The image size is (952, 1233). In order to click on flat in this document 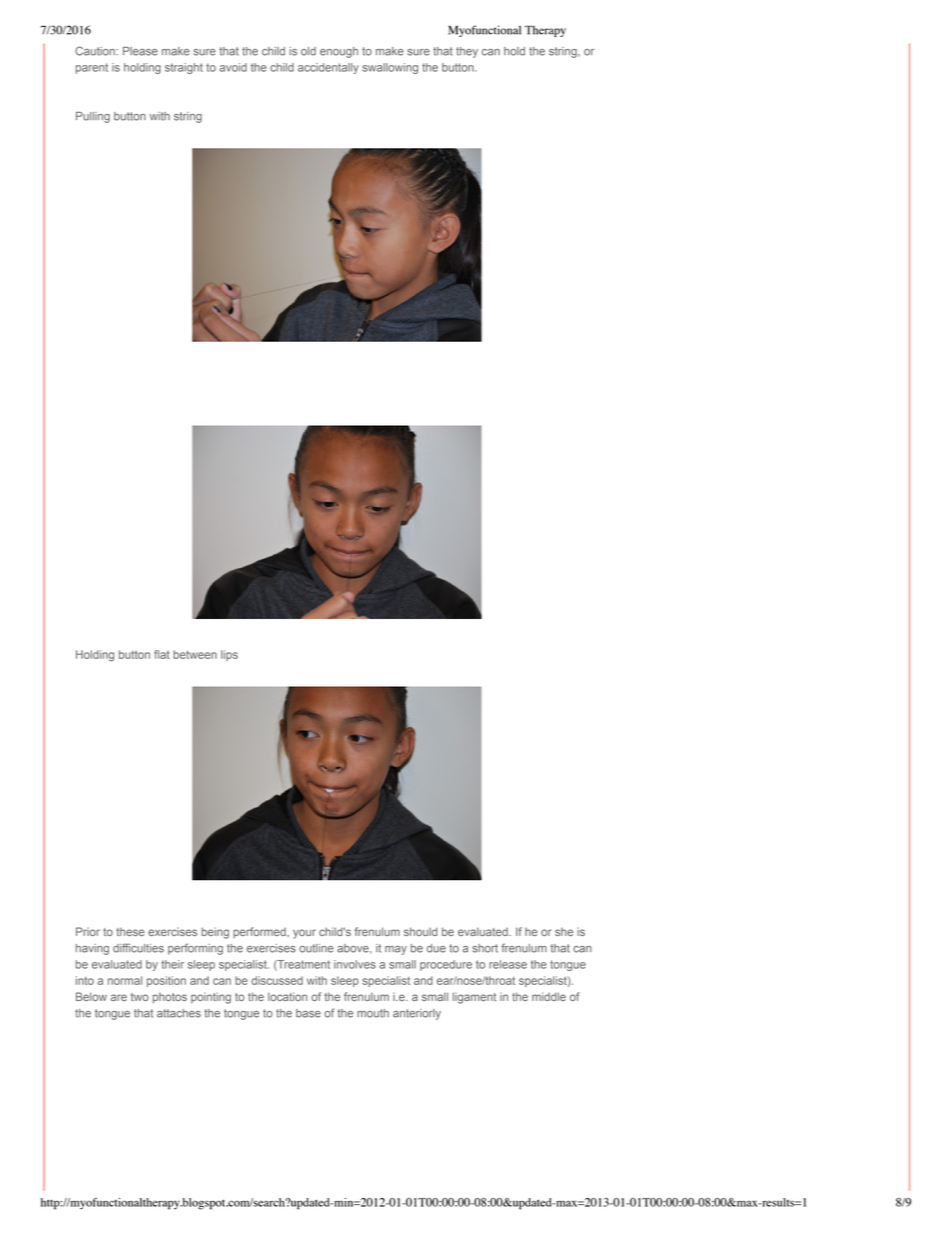, I will do `click(162, 654)`.
